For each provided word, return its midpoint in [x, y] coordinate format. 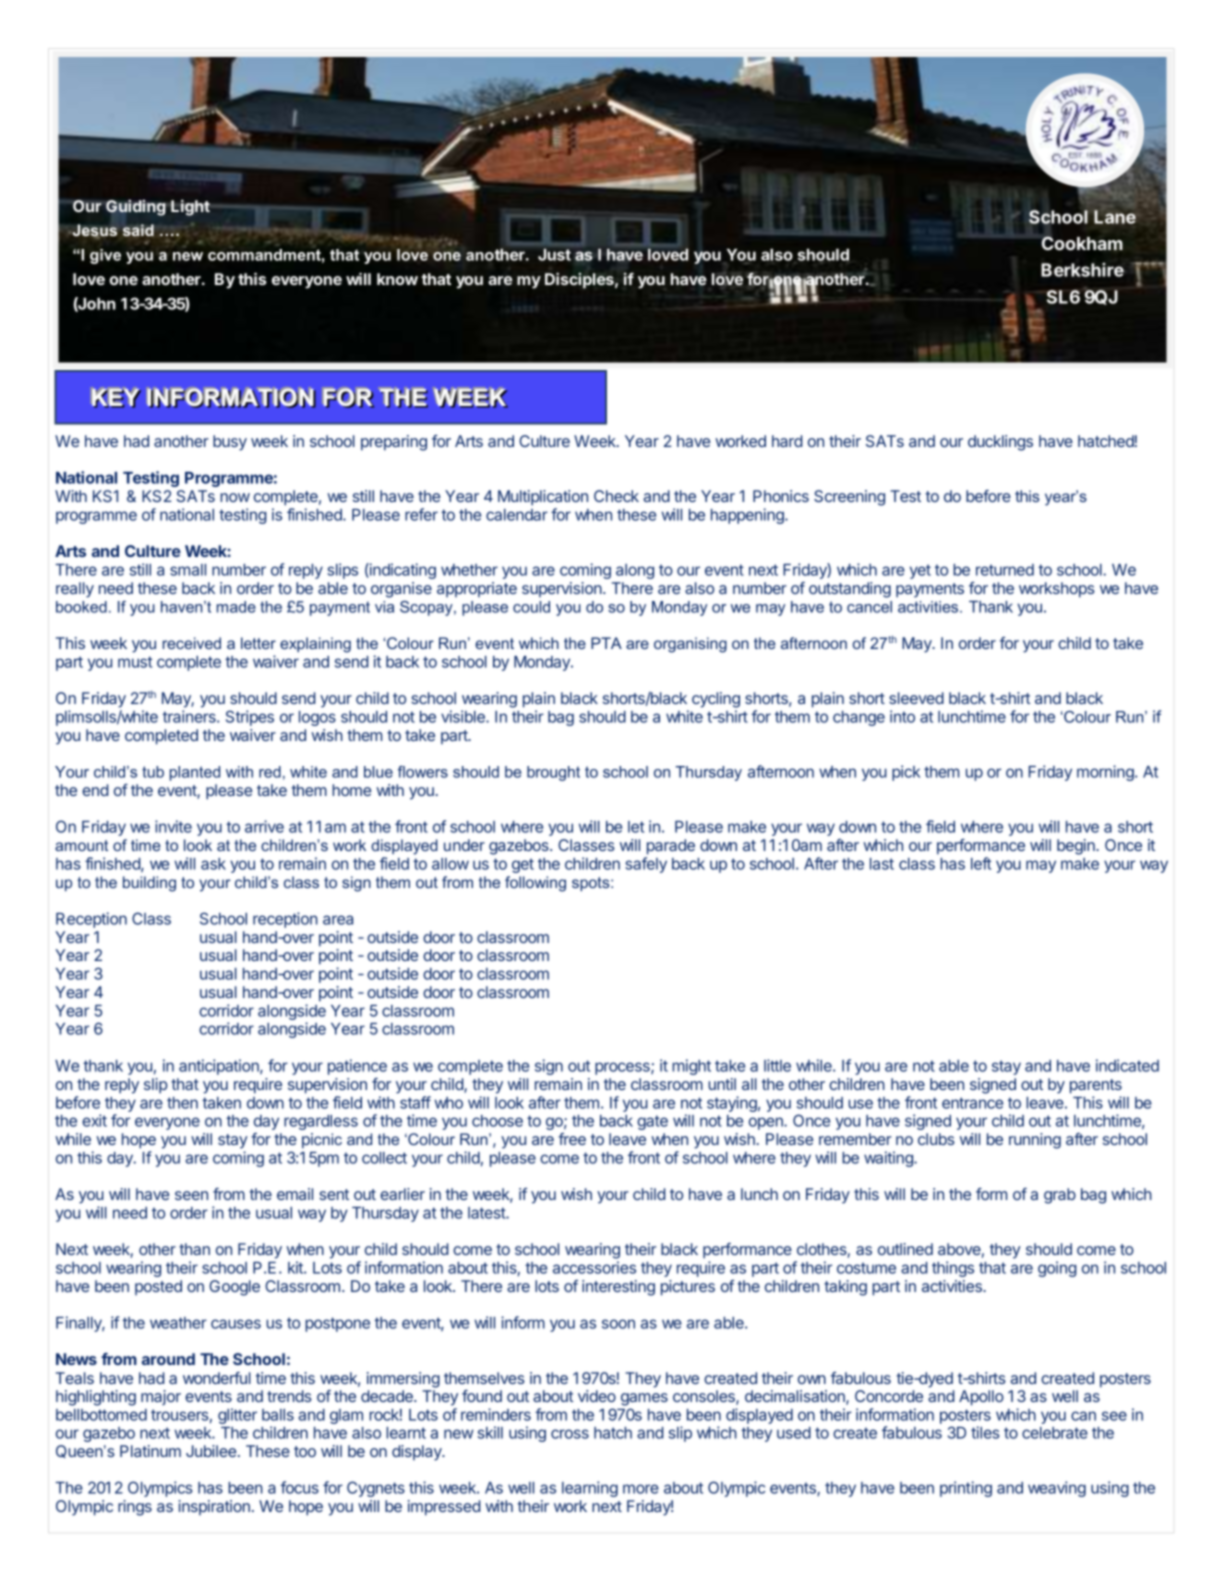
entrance [972, 1103]
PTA [606, 643]
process [623, 1068]
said [138, 230]
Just [554, 255]
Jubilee [211, 1451]
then [182, 1103]
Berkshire [1082, 270]
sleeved [916, 698]
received [192, 643]
